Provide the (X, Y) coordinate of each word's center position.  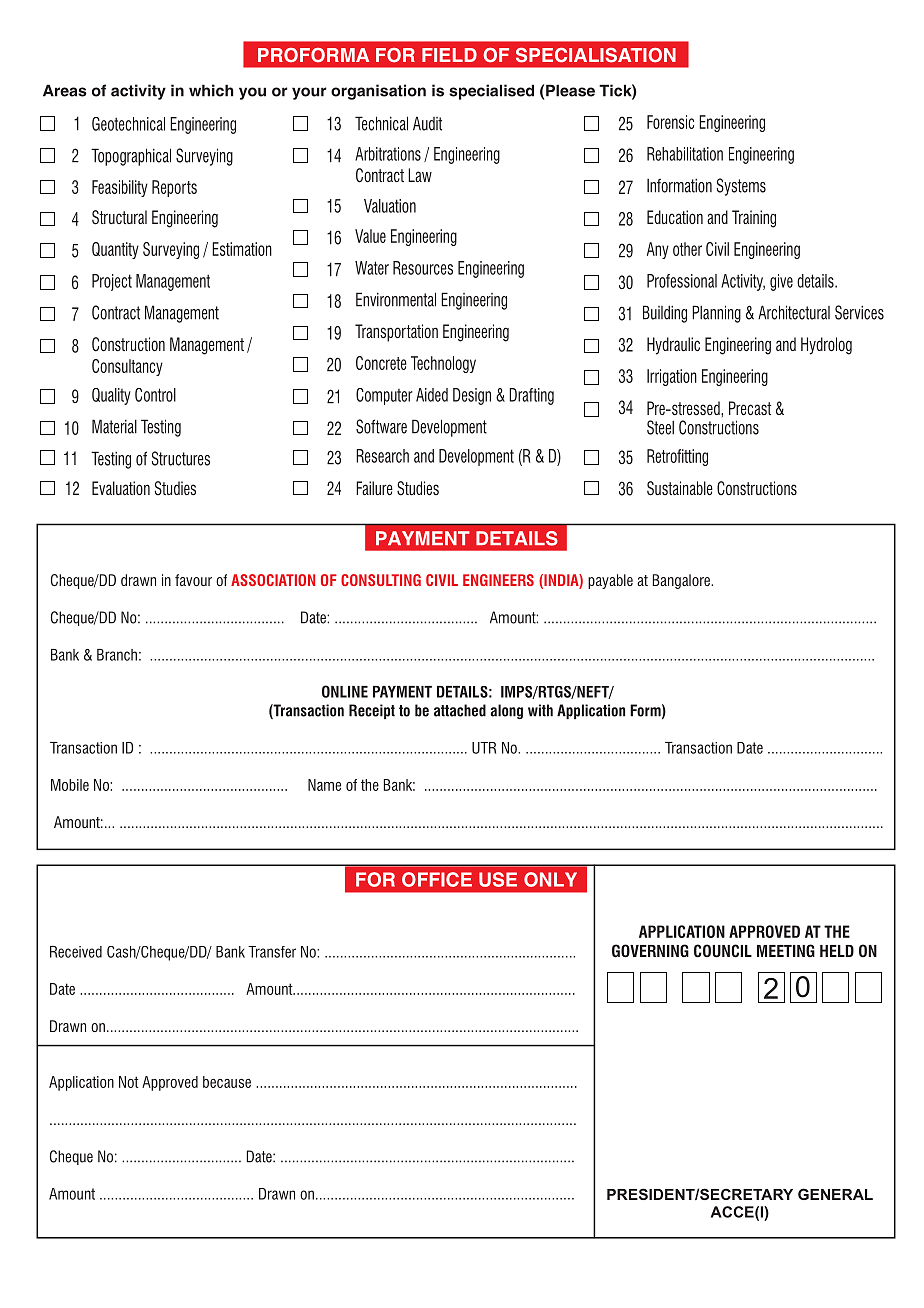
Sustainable (680, 488)
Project (112, 282)
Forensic (670, 122)
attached (460, 710)
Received (76, 952)
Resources (423, 268)
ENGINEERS (498, 580)
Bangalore (682, 581)
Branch (117, 655)
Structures (181, 458)
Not (129, 1082)
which (211, 90)
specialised (491, 92)
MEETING (786, 950)
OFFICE (437, 879)
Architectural (794, 312)
